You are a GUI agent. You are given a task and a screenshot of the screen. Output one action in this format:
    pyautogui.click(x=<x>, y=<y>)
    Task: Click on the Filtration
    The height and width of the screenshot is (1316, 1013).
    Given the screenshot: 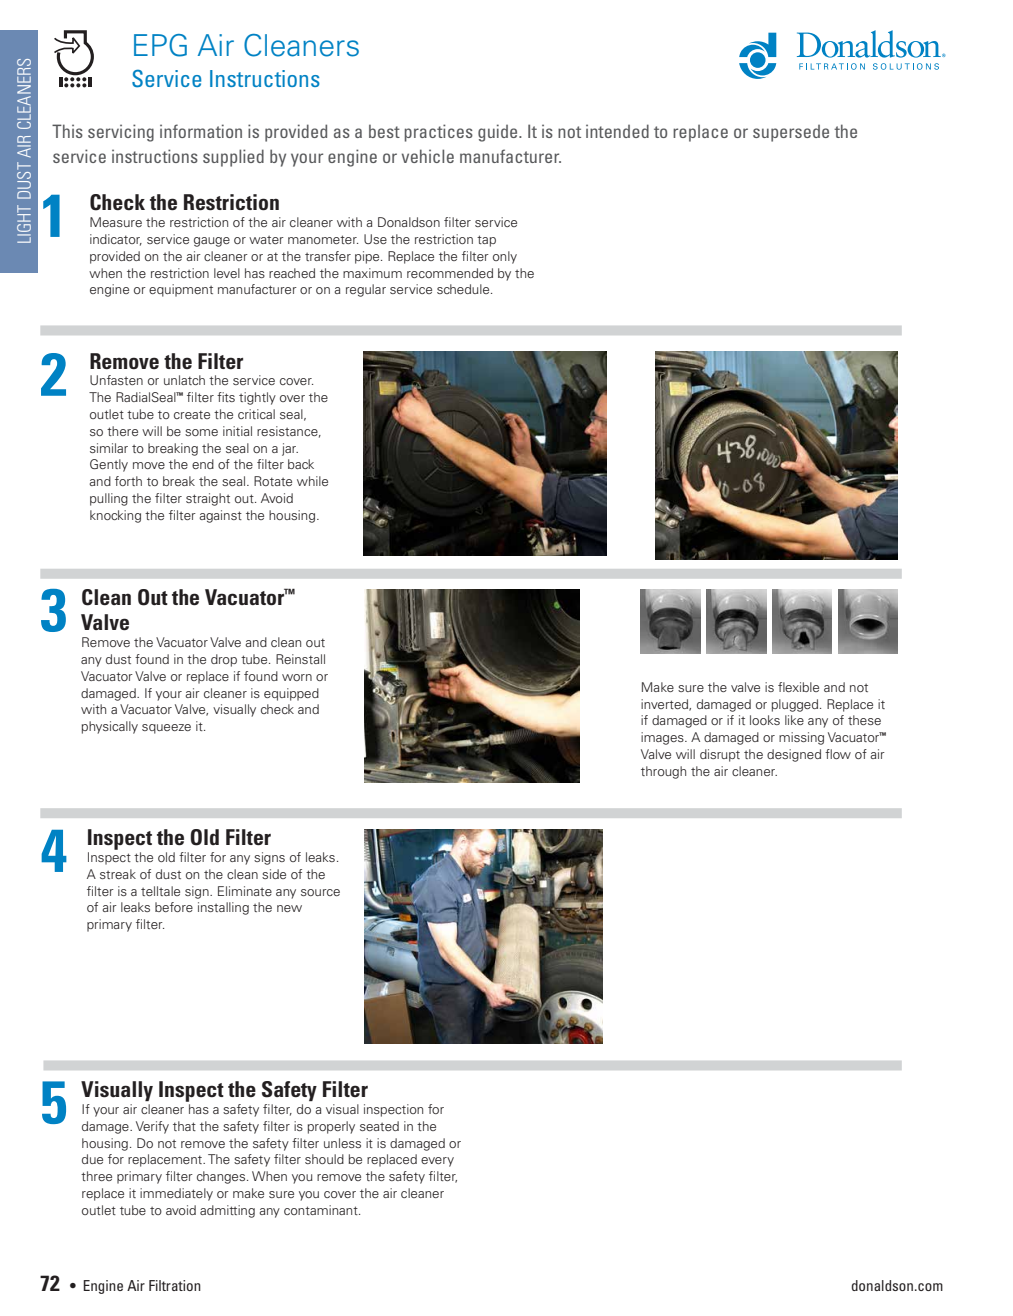 What is the action you would take?
    pyautogui.click(x=175, y=1285)
